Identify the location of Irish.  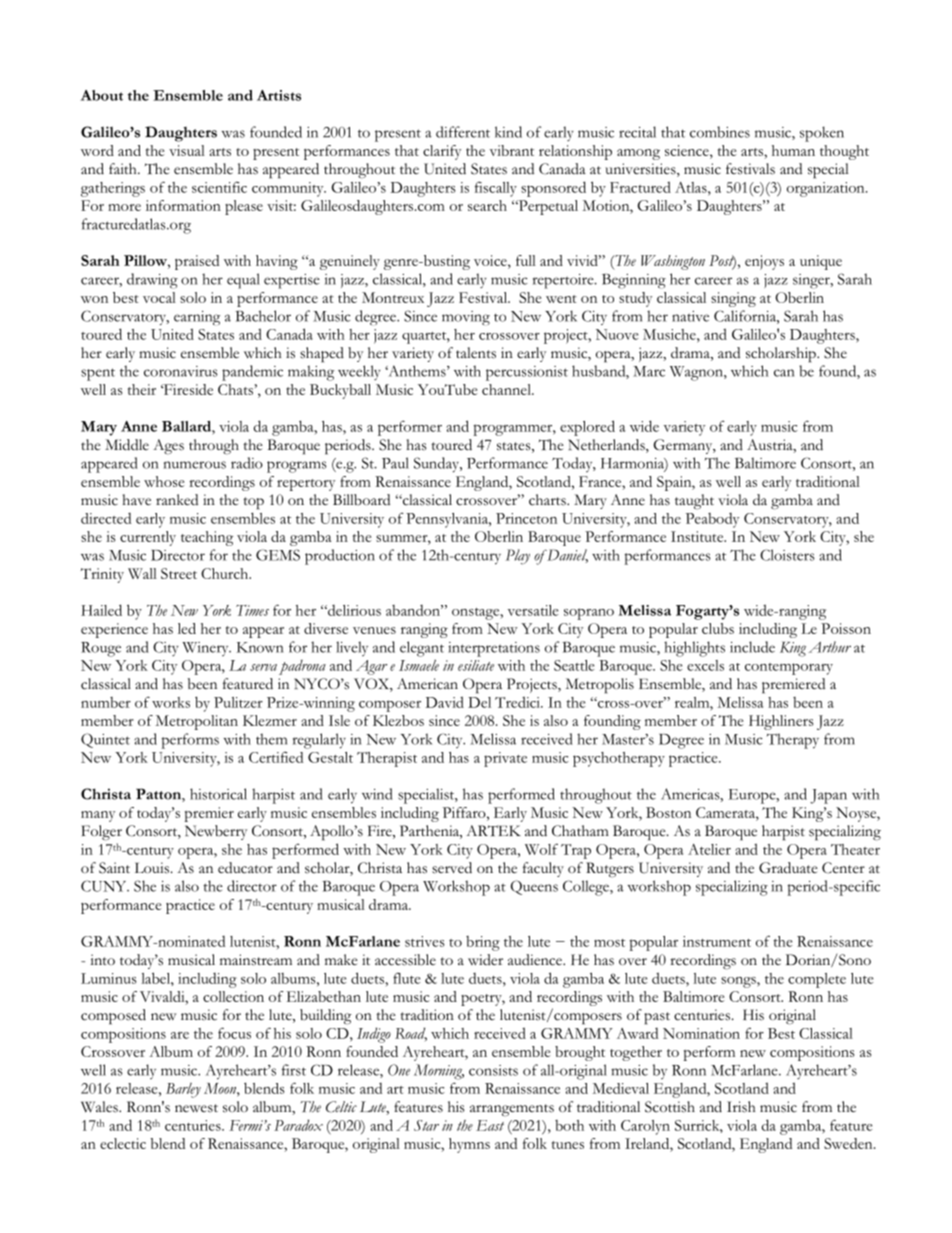
(741, 1107).
